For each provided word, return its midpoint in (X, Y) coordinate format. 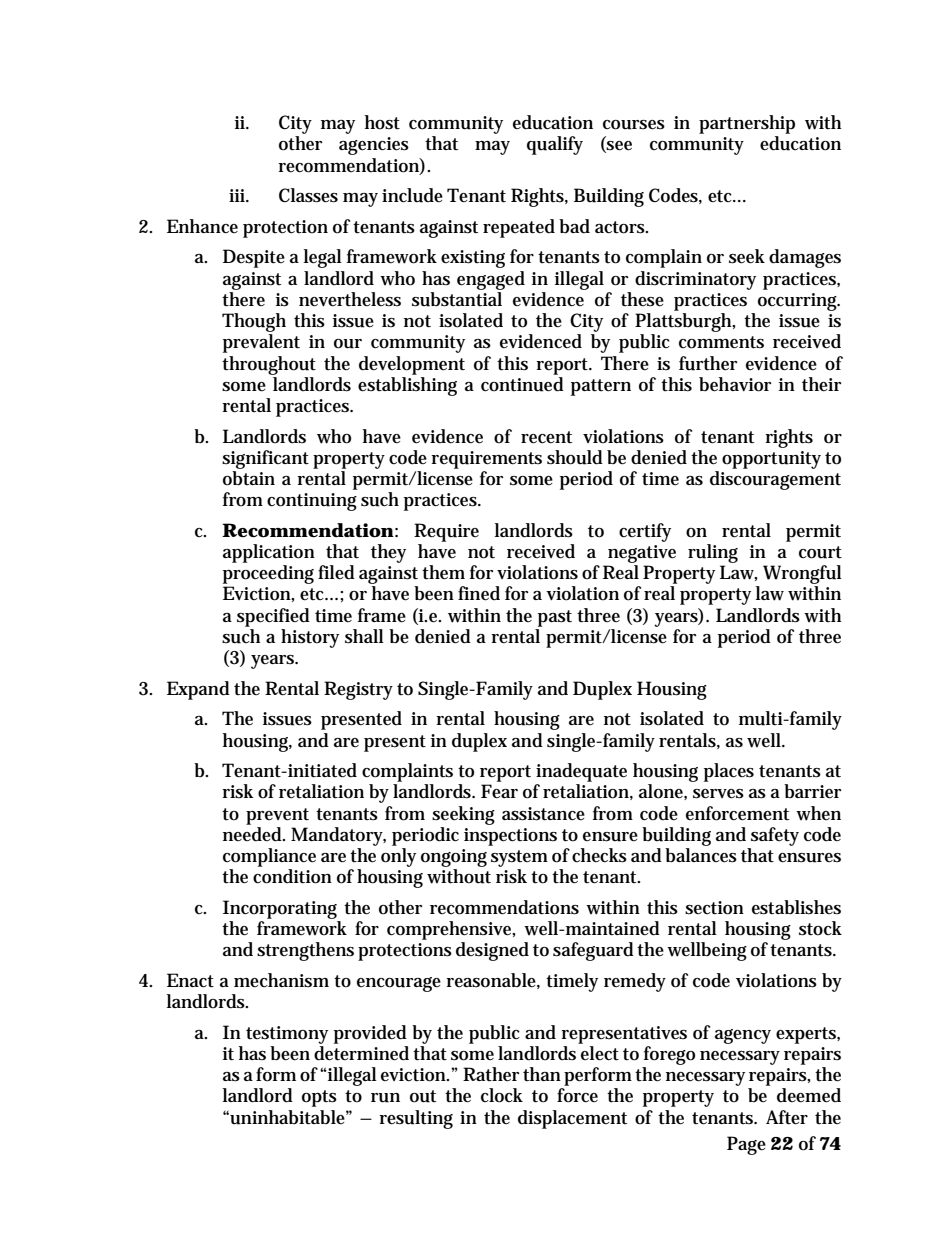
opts (319, 1098)
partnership (747, 124)
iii (238, 195)
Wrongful (802, 574)
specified (273, 617)
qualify (555, 145)
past (555, 618)
